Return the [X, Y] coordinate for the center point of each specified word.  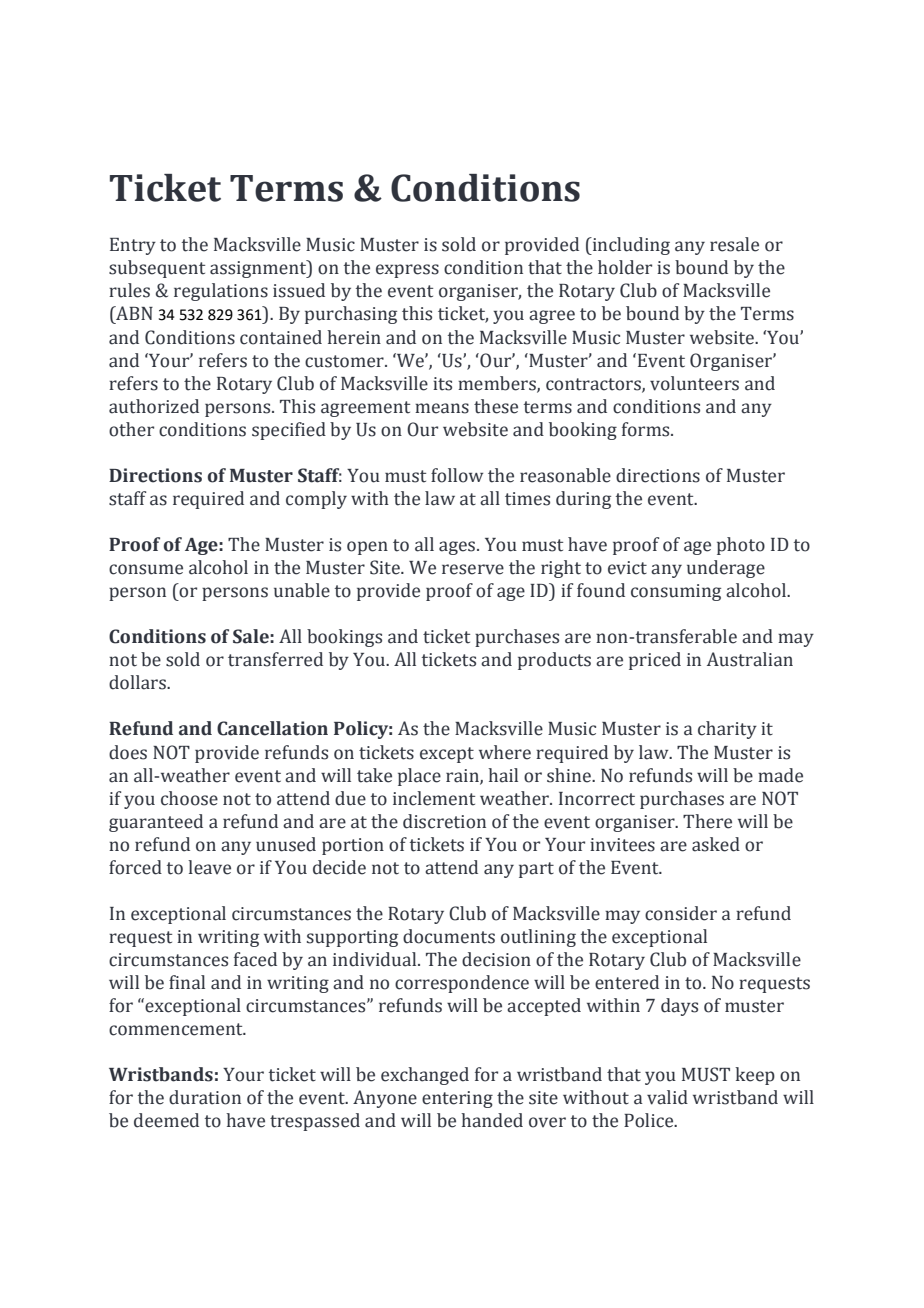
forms [647, 429]
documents [449, 936]
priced [655, 661]
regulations [221, 292]
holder [625, 267]
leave [209, 867]
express [407, 271]
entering [457, 1099]
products [554, 661]
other [131, 429]
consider [681, 913]
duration [205, 1097]
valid [667, 1097]
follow [457, 475]
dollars [138, 682]
